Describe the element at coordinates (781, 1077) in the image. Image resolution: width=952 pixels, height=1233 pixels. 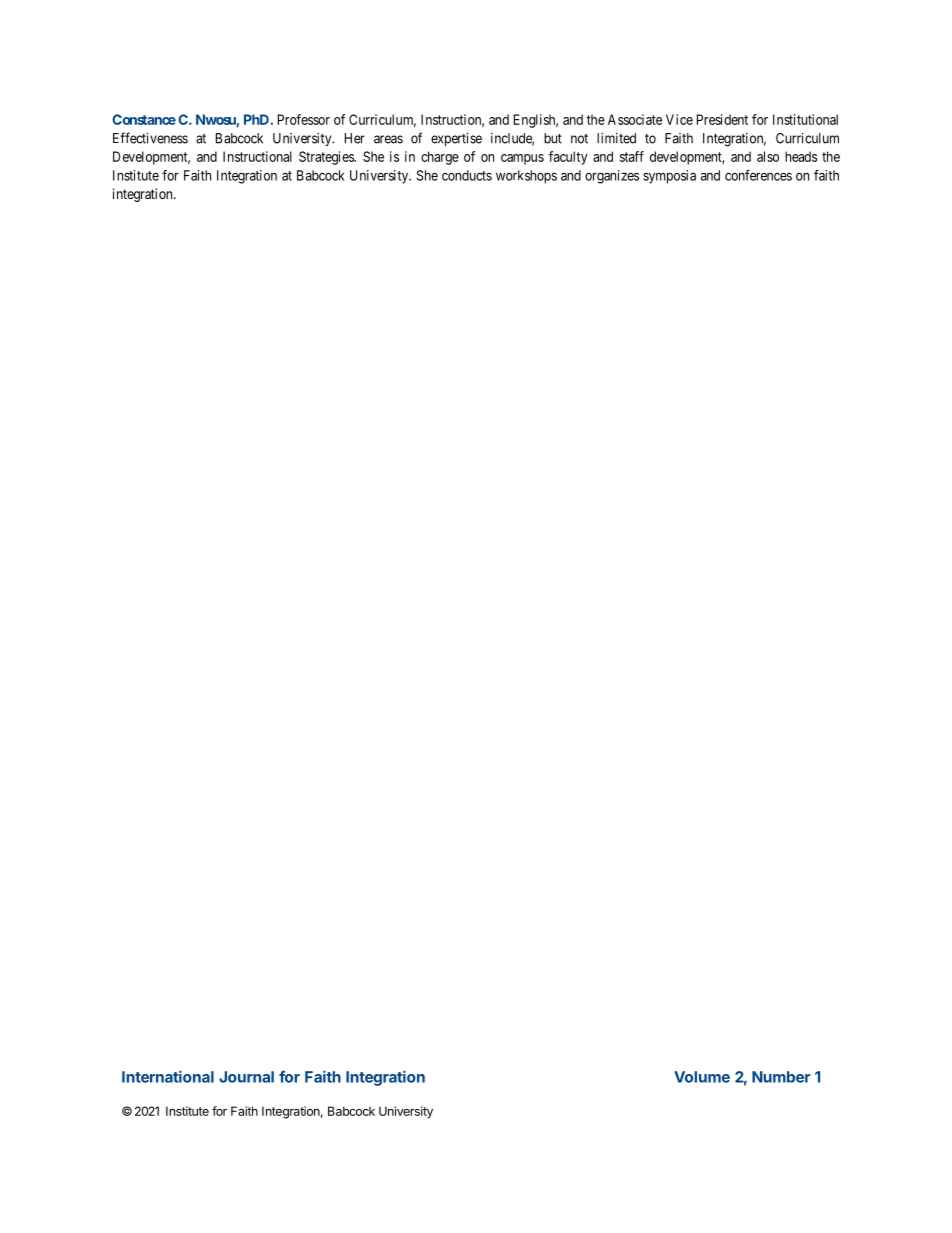
I see `Number` at that location.
